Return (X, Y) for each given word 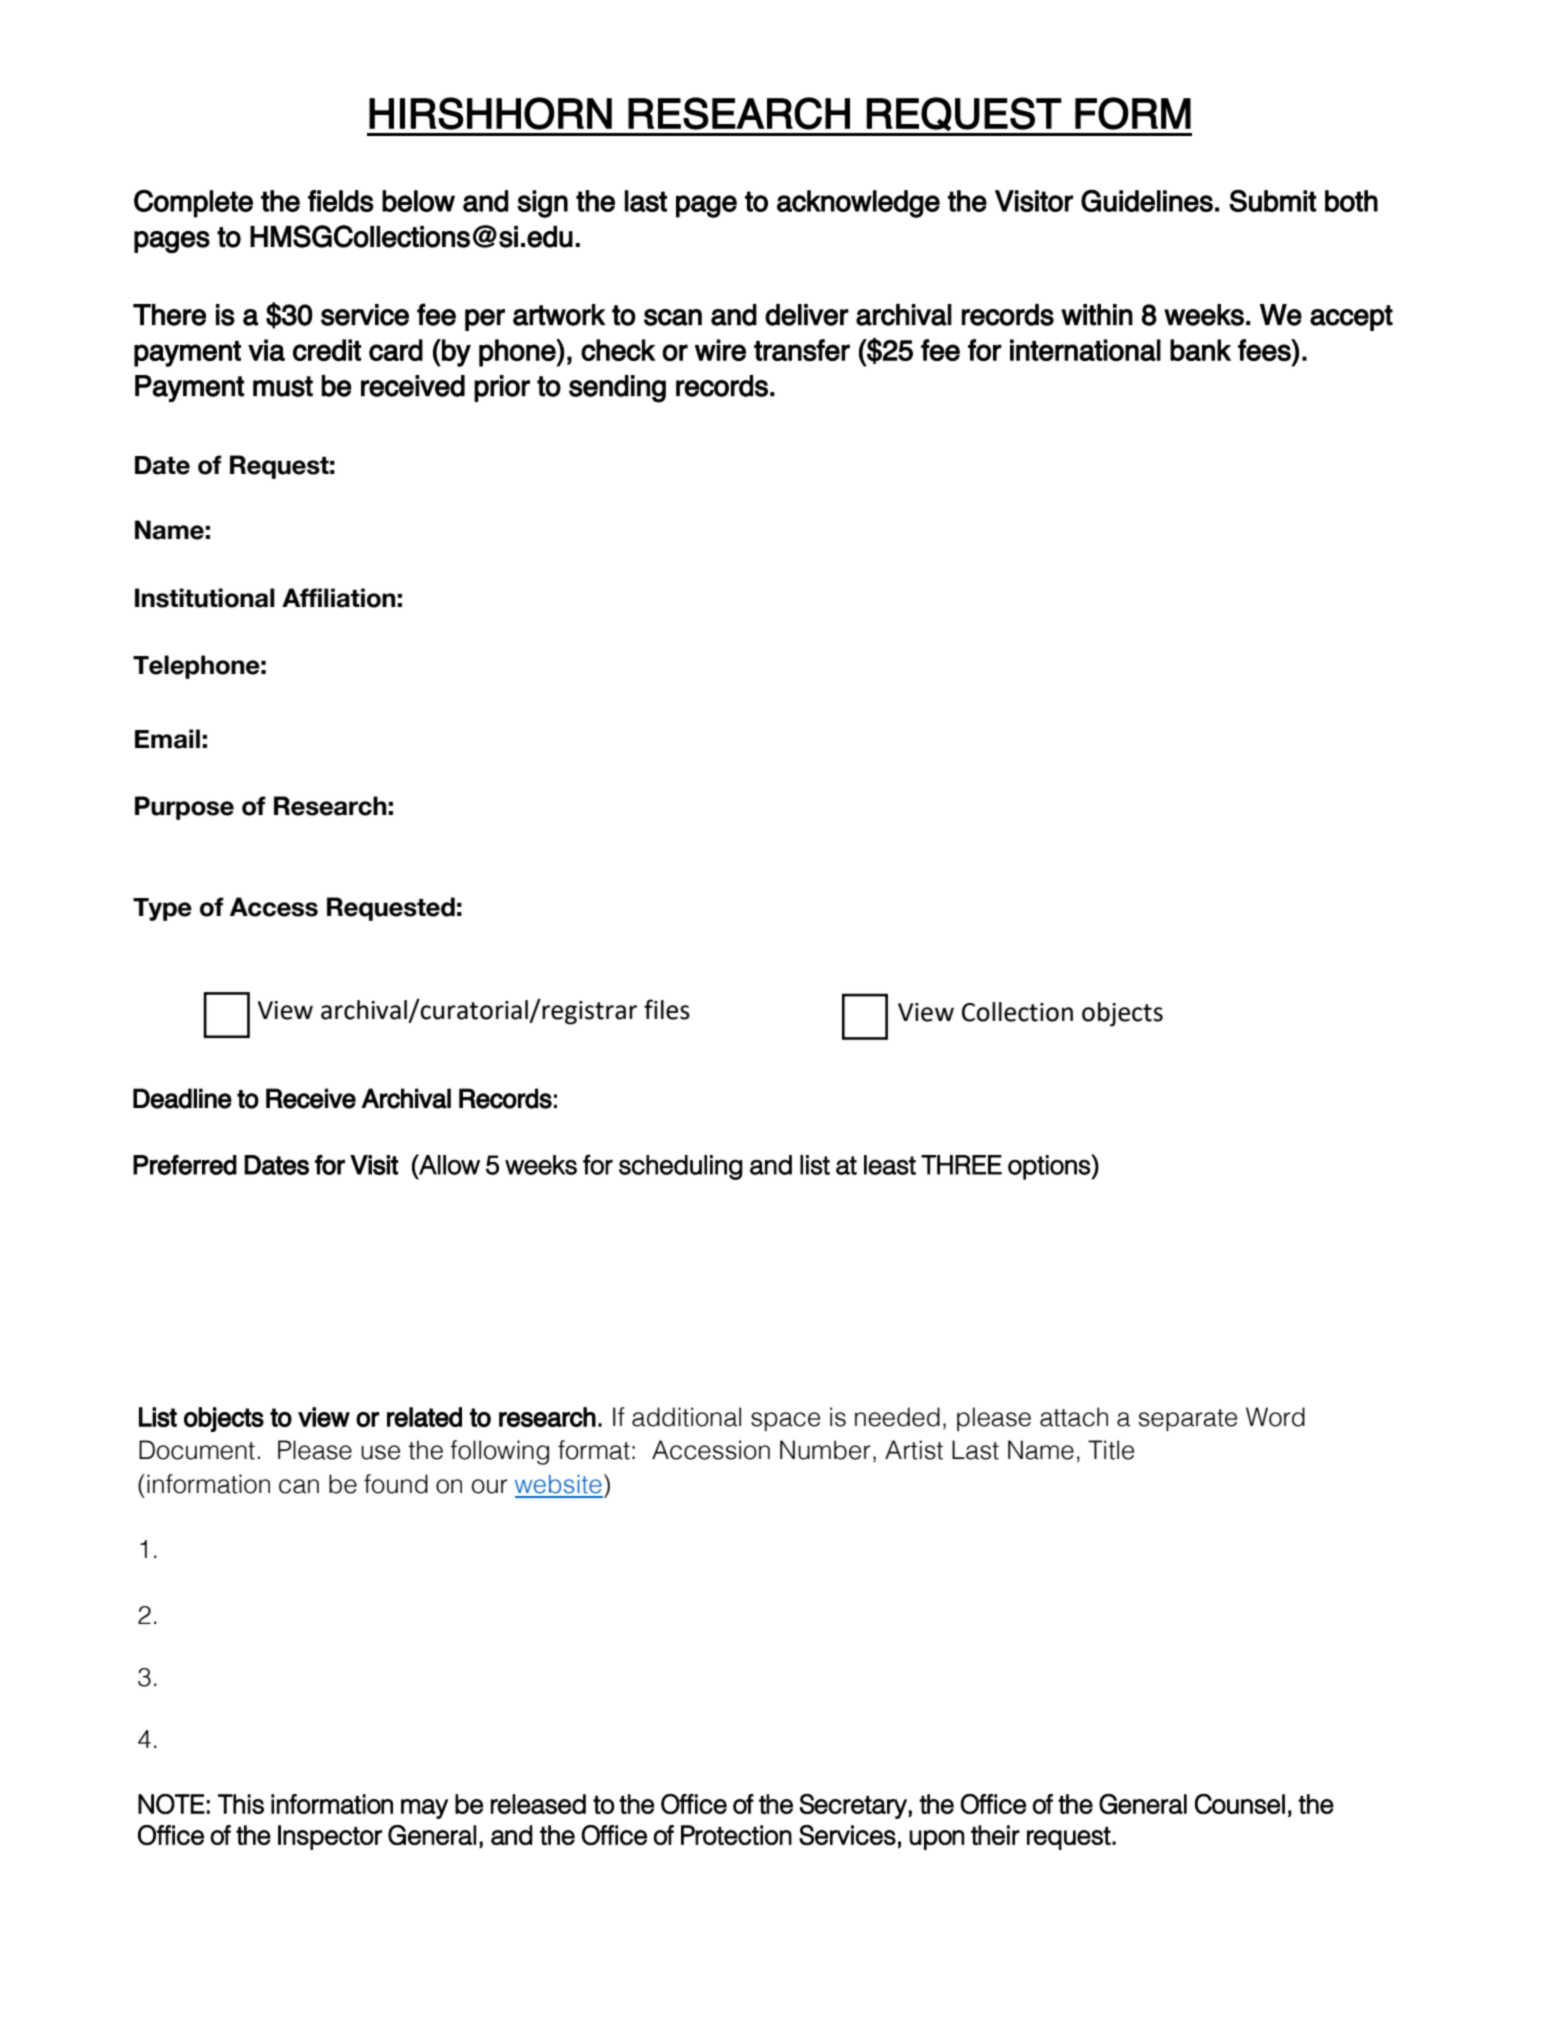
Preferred (185, 1165)
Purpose (184, 808)
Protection (736, 1835)
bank (1200, 350)
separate (1187, 1420)
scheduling (681, 1167)
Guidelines (1147, 201)
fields (341, 201)
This (241, 1804)
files (667, 1009)
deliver (807, 315)
